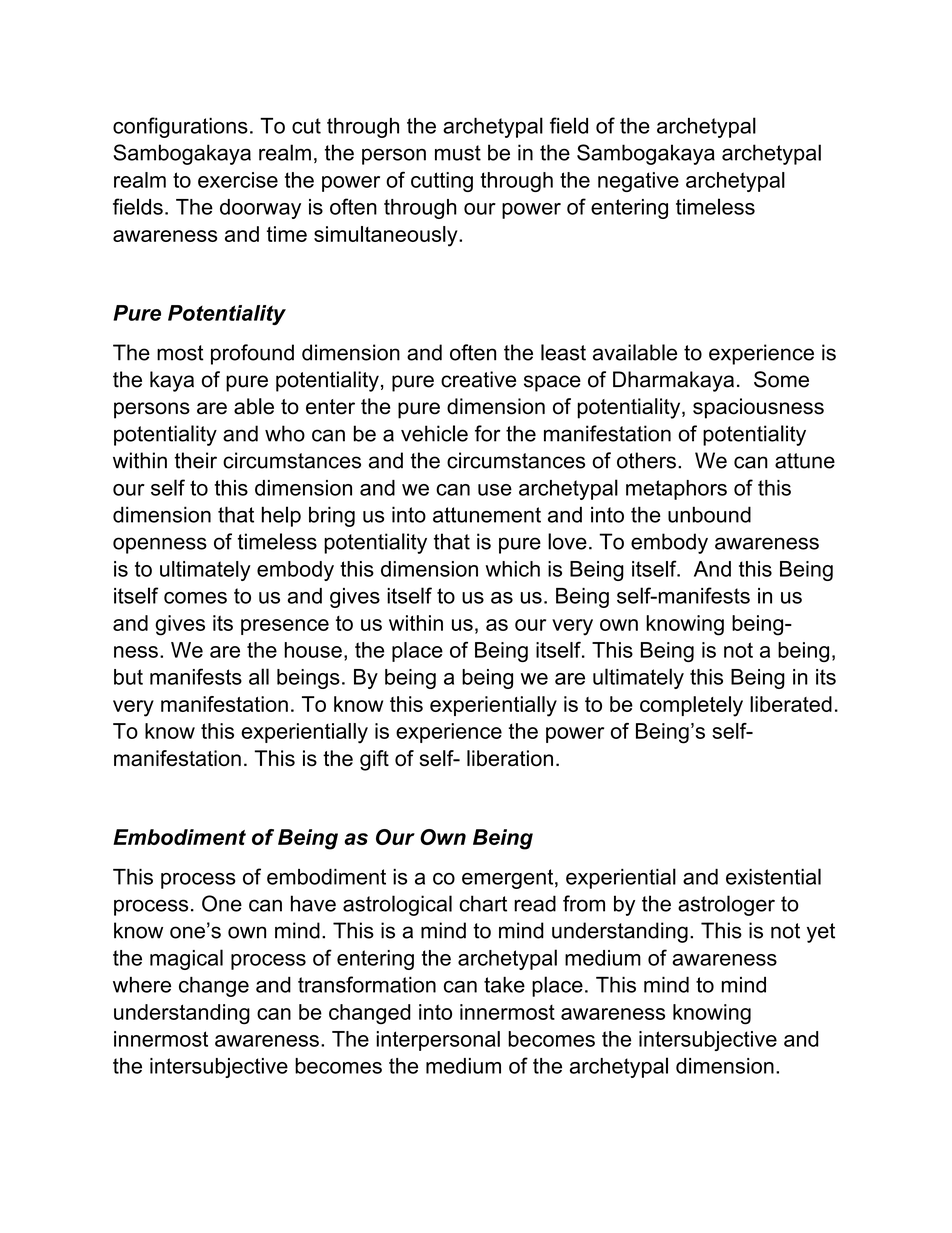  Describe the element at coordinates (709, 514) in the screenshot. I see `unbound` at that location.
